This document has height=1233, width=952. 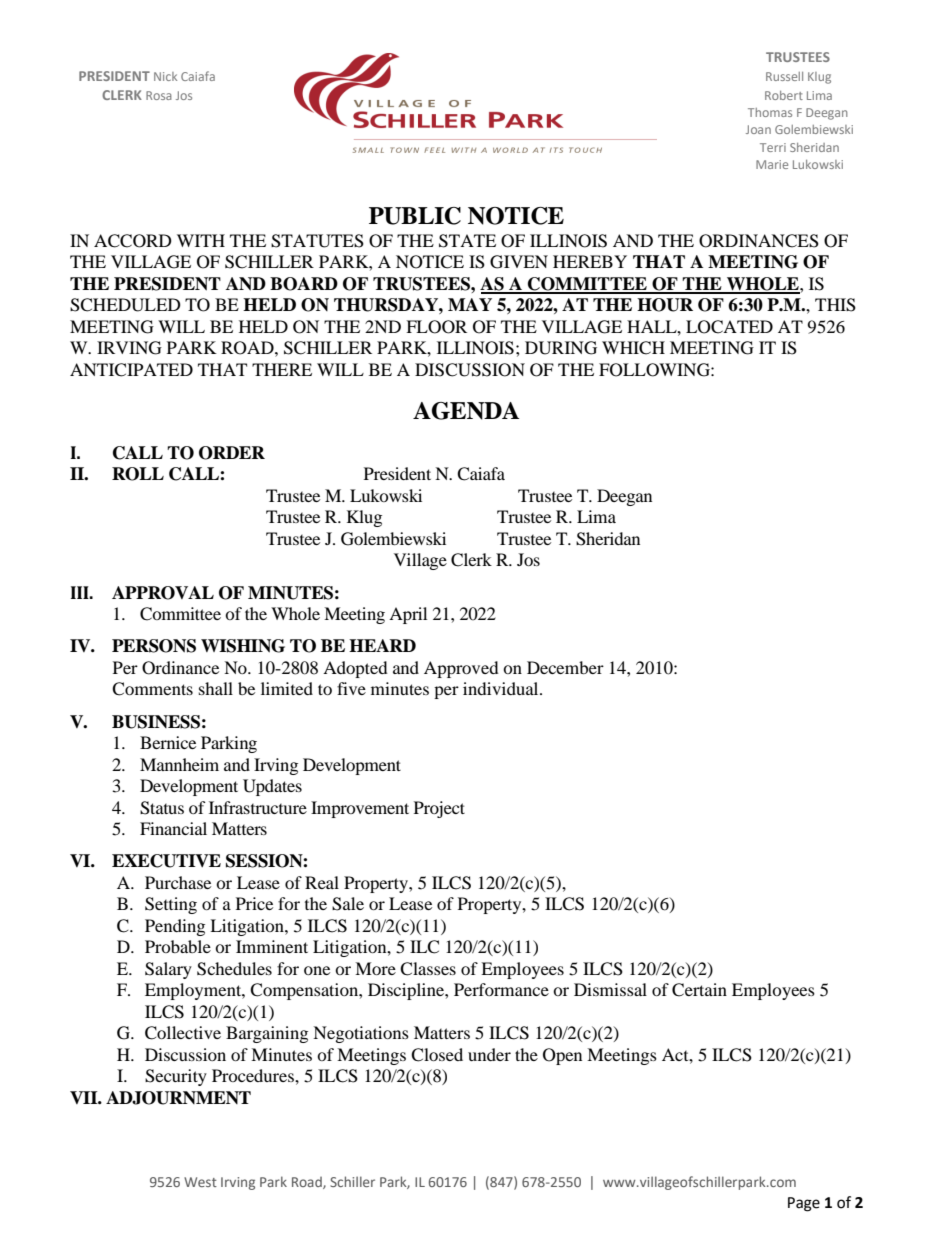 I want to click on AGENDA, so click(x=466, y=411).
